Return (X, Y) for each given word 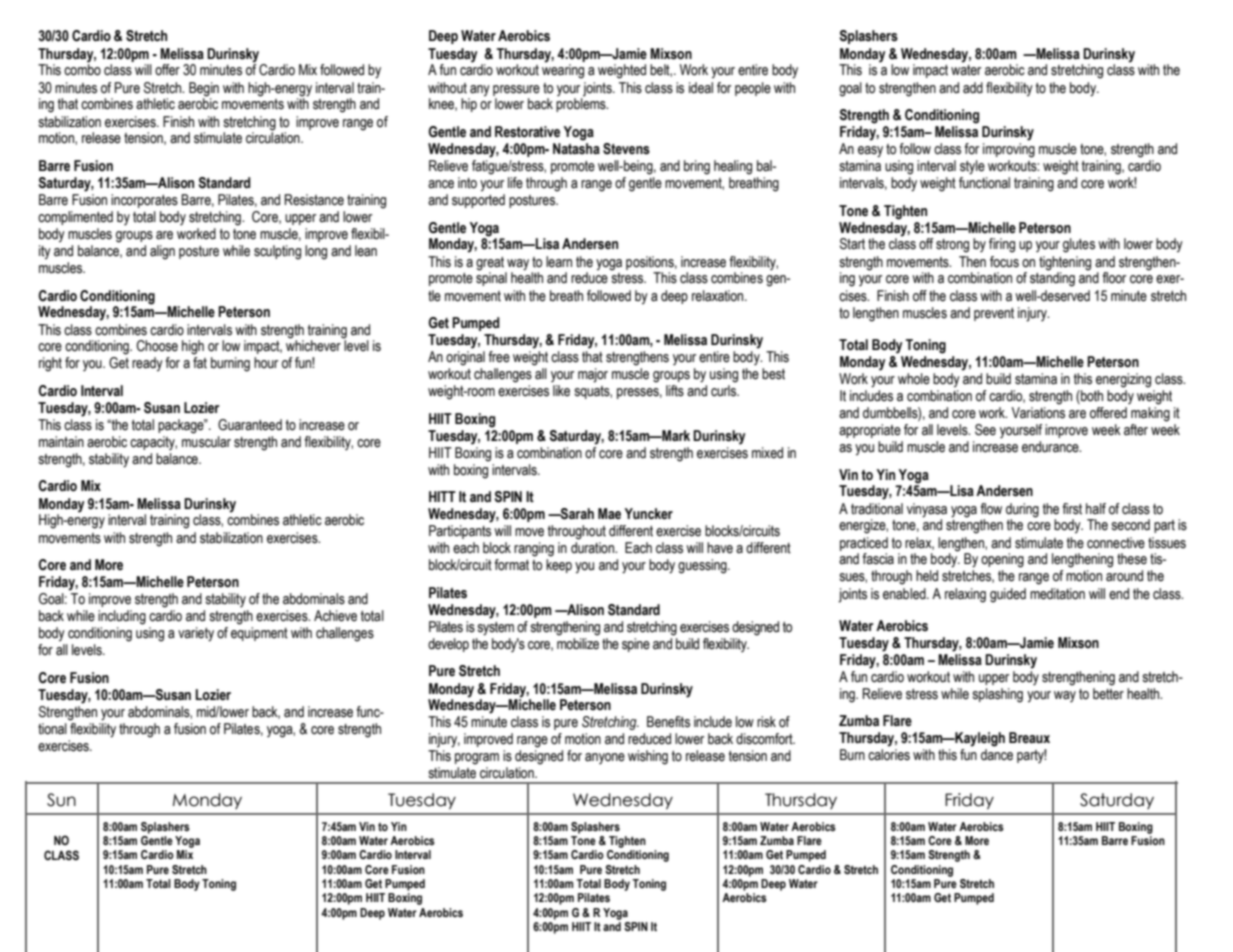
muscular (206, 442)
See (985, 430)
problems (582, 104)
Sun (61, 800)
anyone (605, 758)
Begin (204, 89)
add (973, 88)
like (561, 391)
